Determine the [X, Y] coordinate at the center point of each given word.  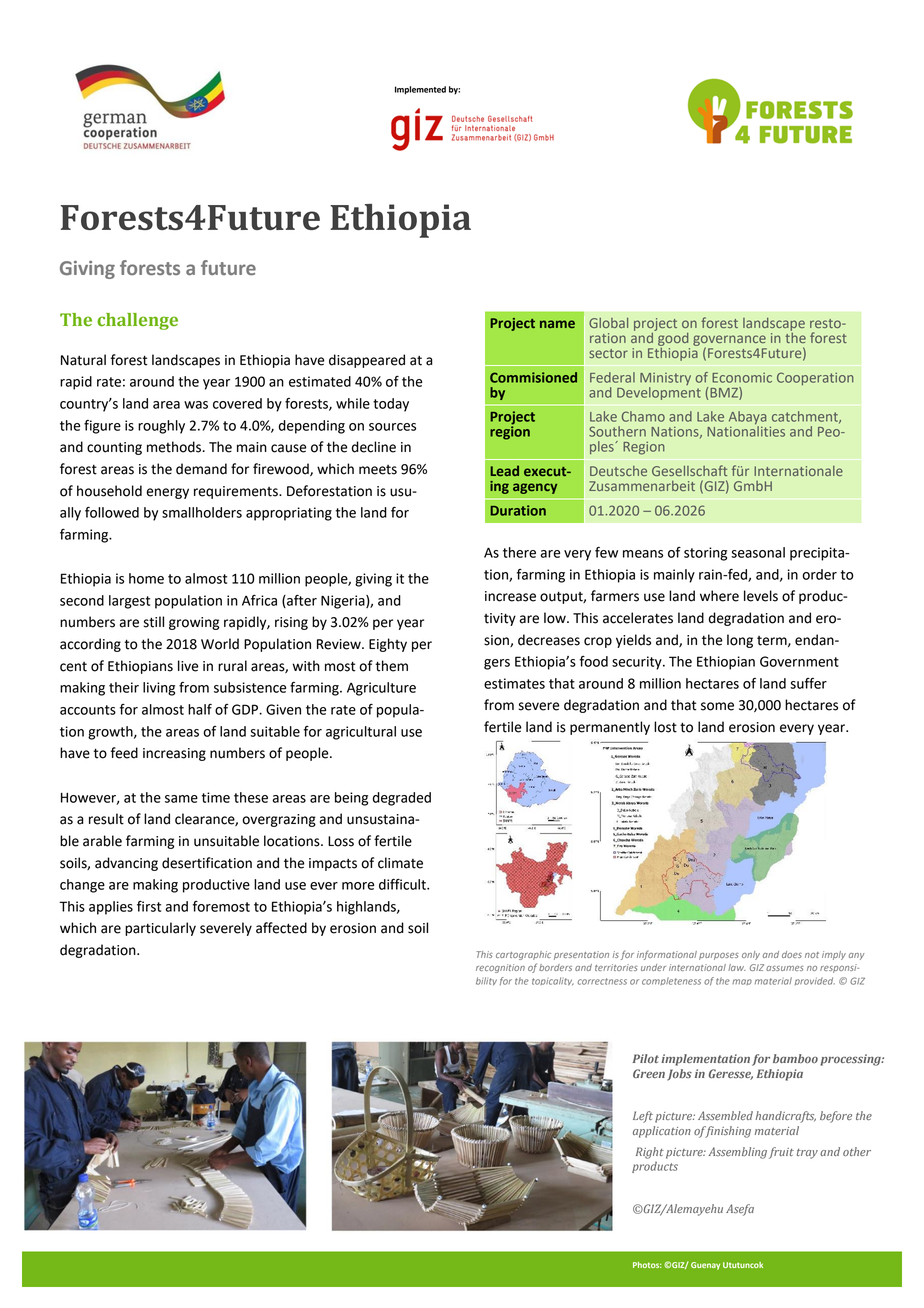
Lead [504, 470]
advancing [126, 864]
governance [729, 341]
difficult [403, 884]
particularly [160, 929]
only [751, 955]
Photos [647, 1265]
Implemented [420, 90]
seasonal [758, 552]
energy [167, 493]
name [557, 324]
